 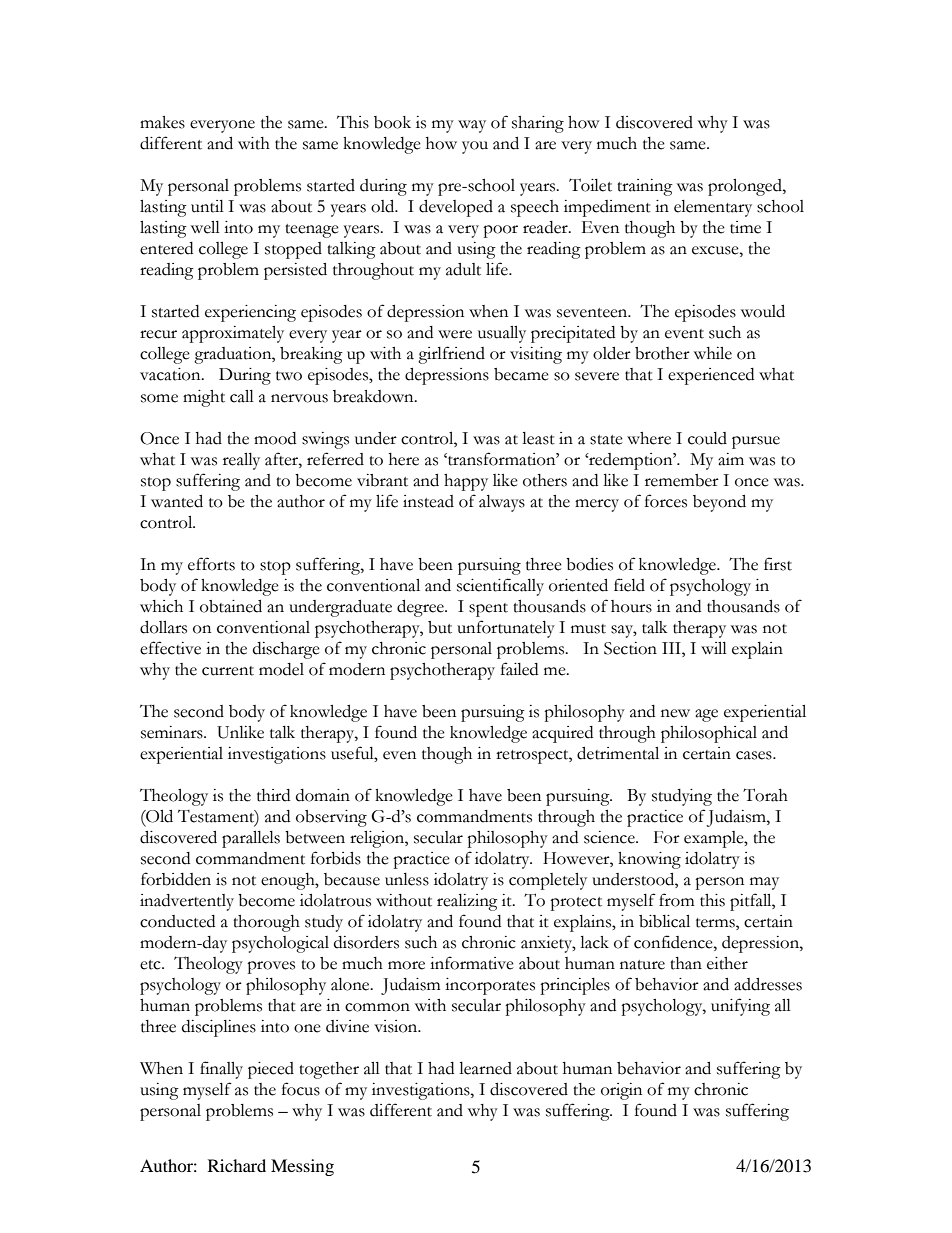 I want to click on prolonged, so click(x=746, y=187).
